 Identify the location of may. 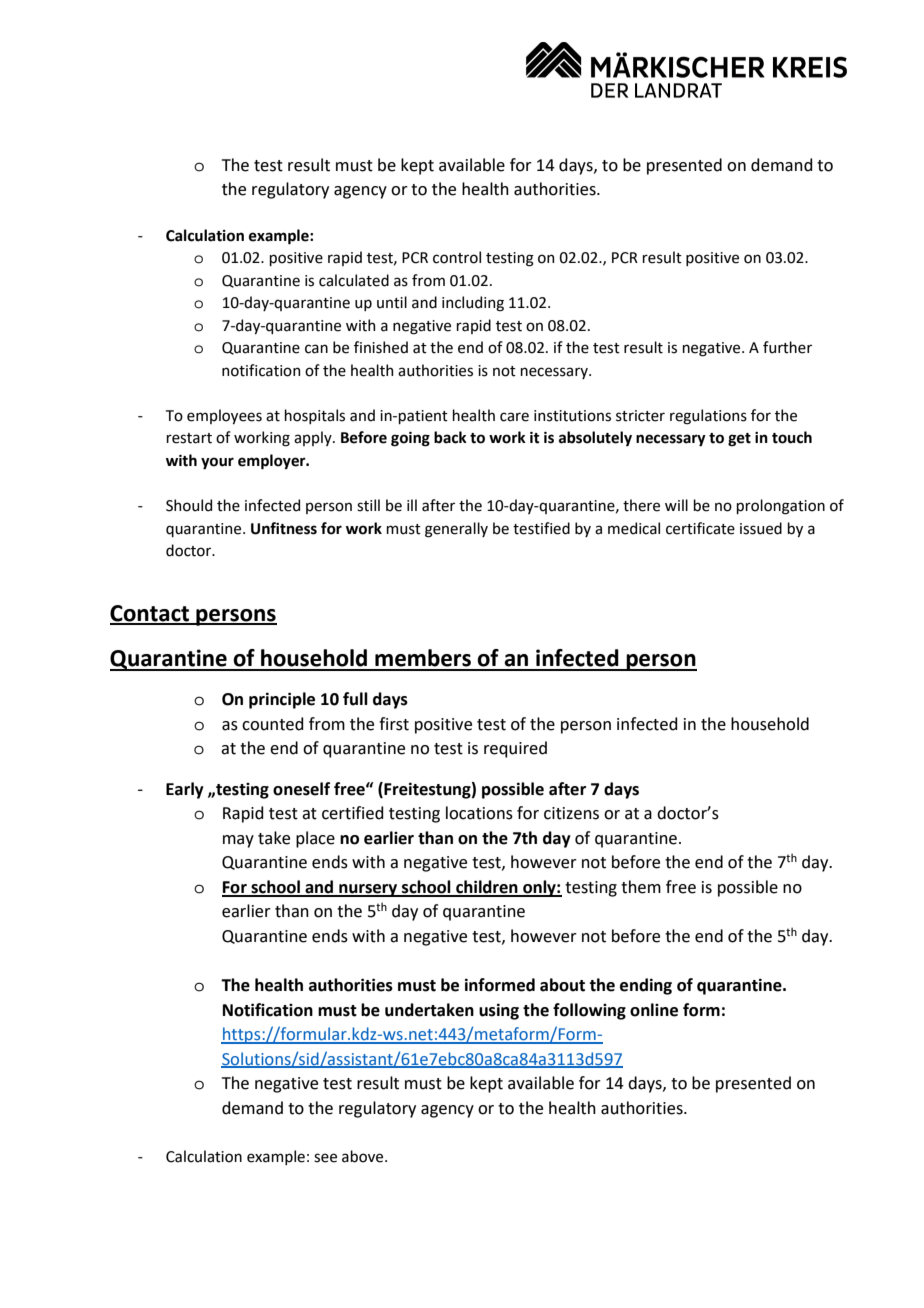
(238, 841).
